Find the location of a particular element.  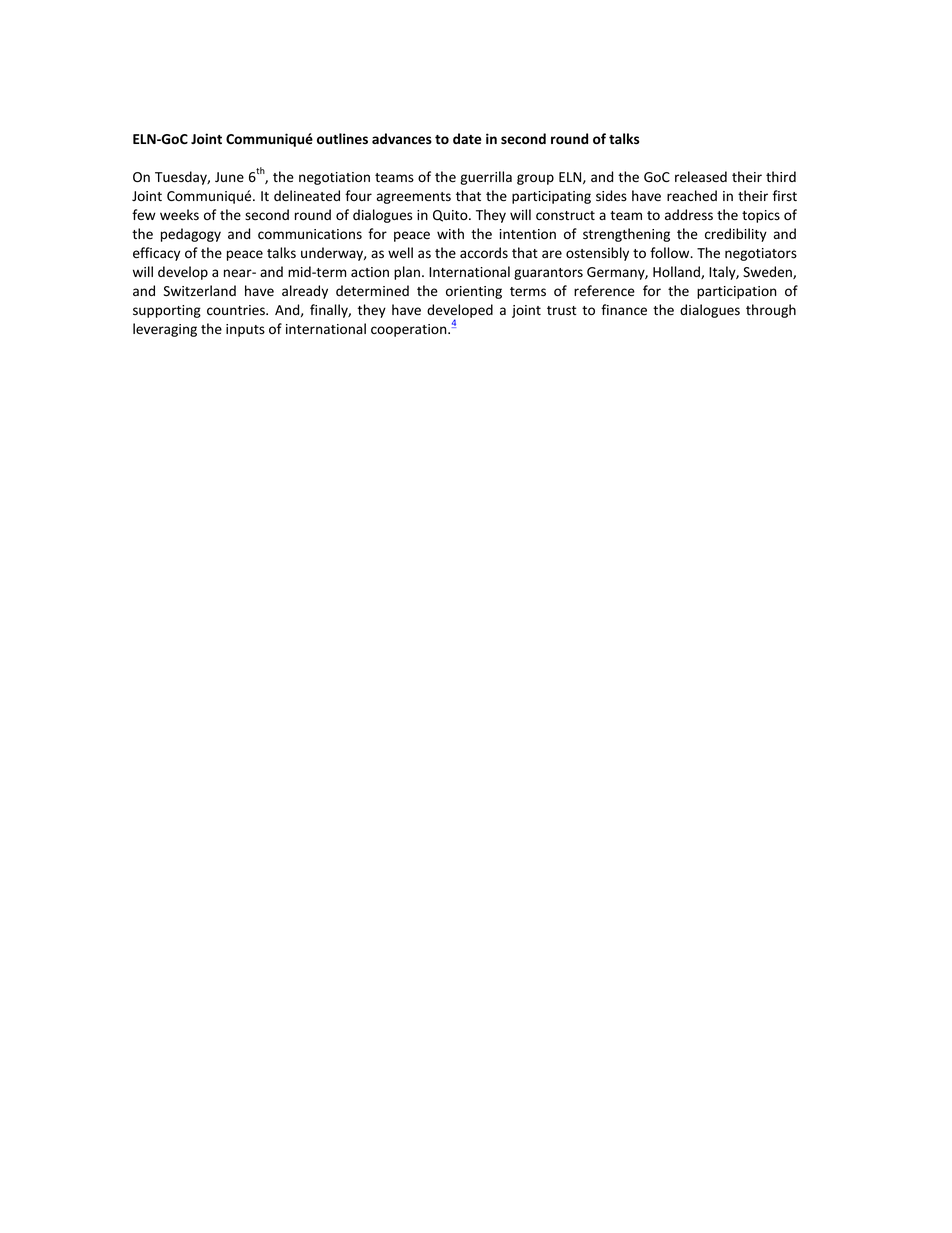

agreements is located at coordinates (414, 198).
